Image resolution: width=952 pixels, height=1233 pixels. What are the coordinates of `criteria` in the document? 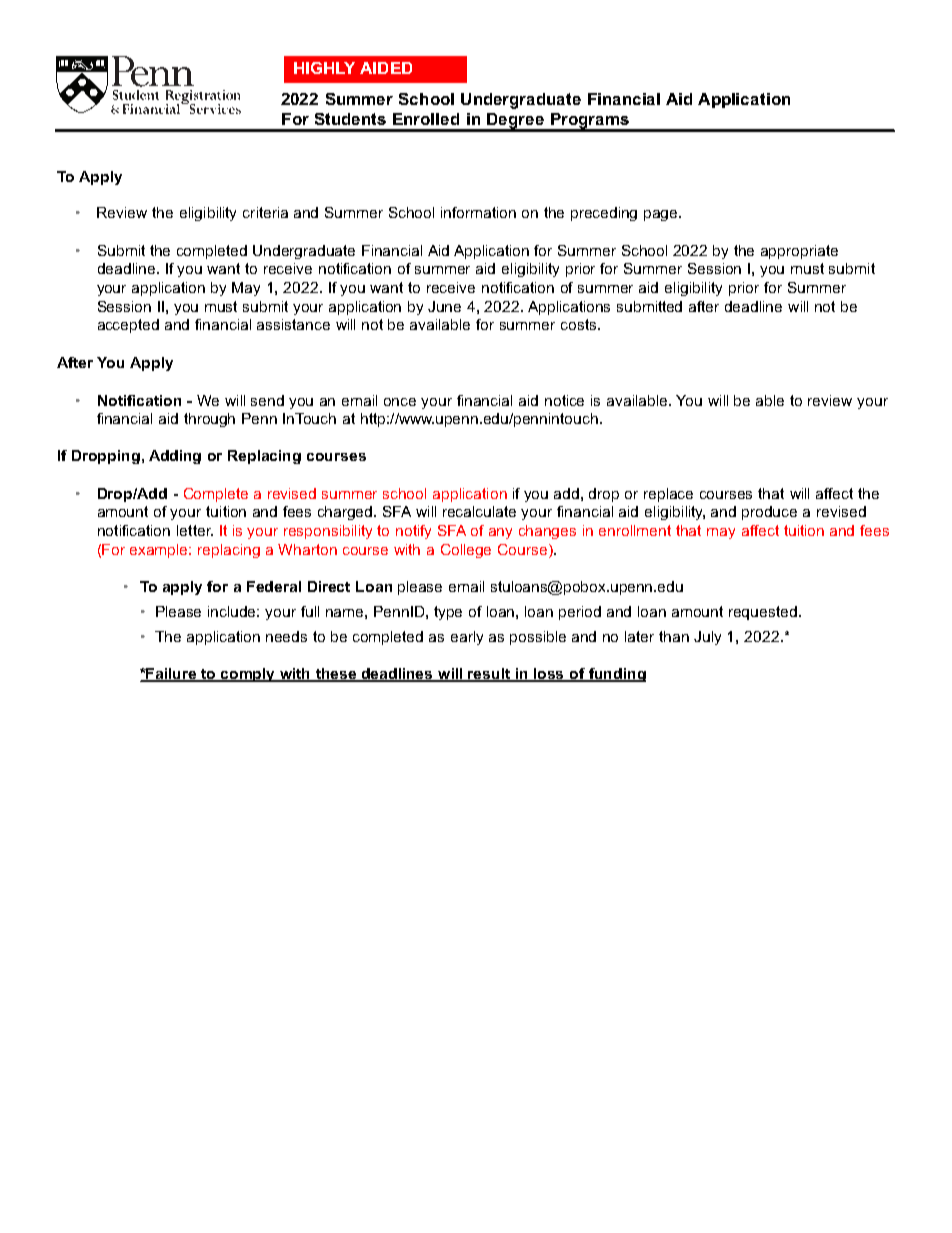 It's located at (265, 212).
